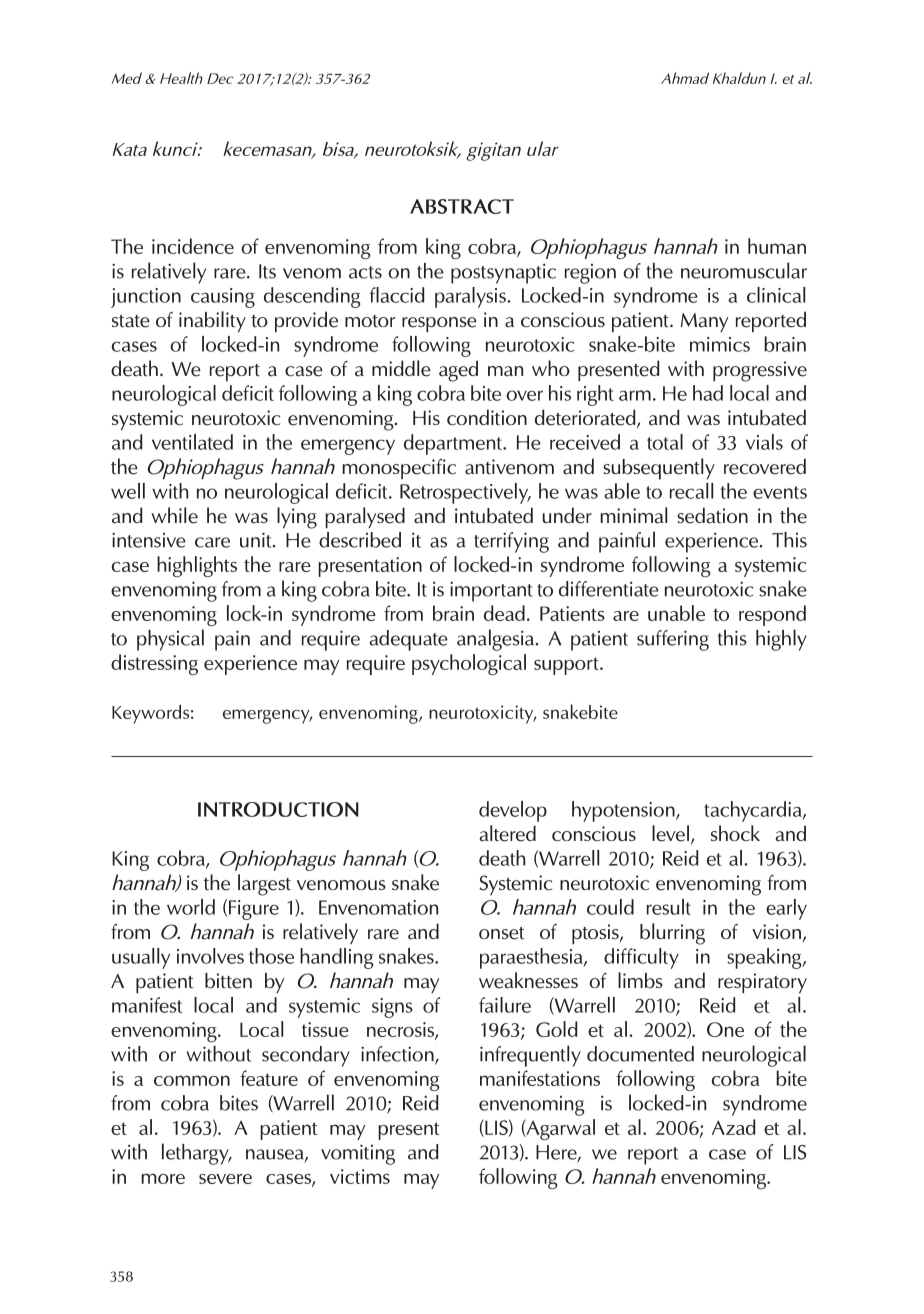 This screenshot has width=924, height=1314. Describe the element at coordinates (278, 809) in the screenshot. I see `INTRODUCTION` at that location.
